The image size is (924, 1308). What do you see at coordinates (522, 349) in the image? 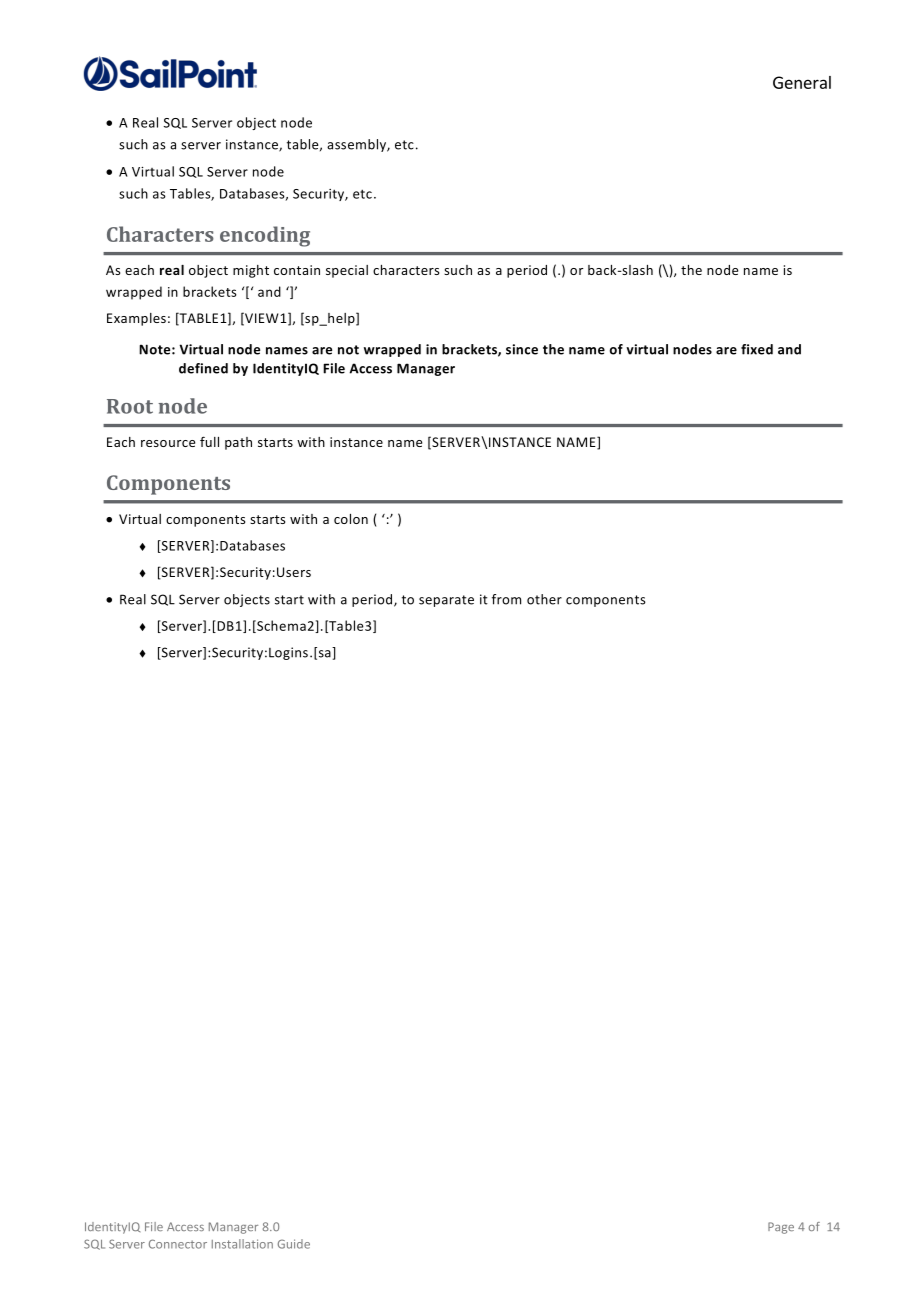
I see `since` at bounding box center [522, 349].
